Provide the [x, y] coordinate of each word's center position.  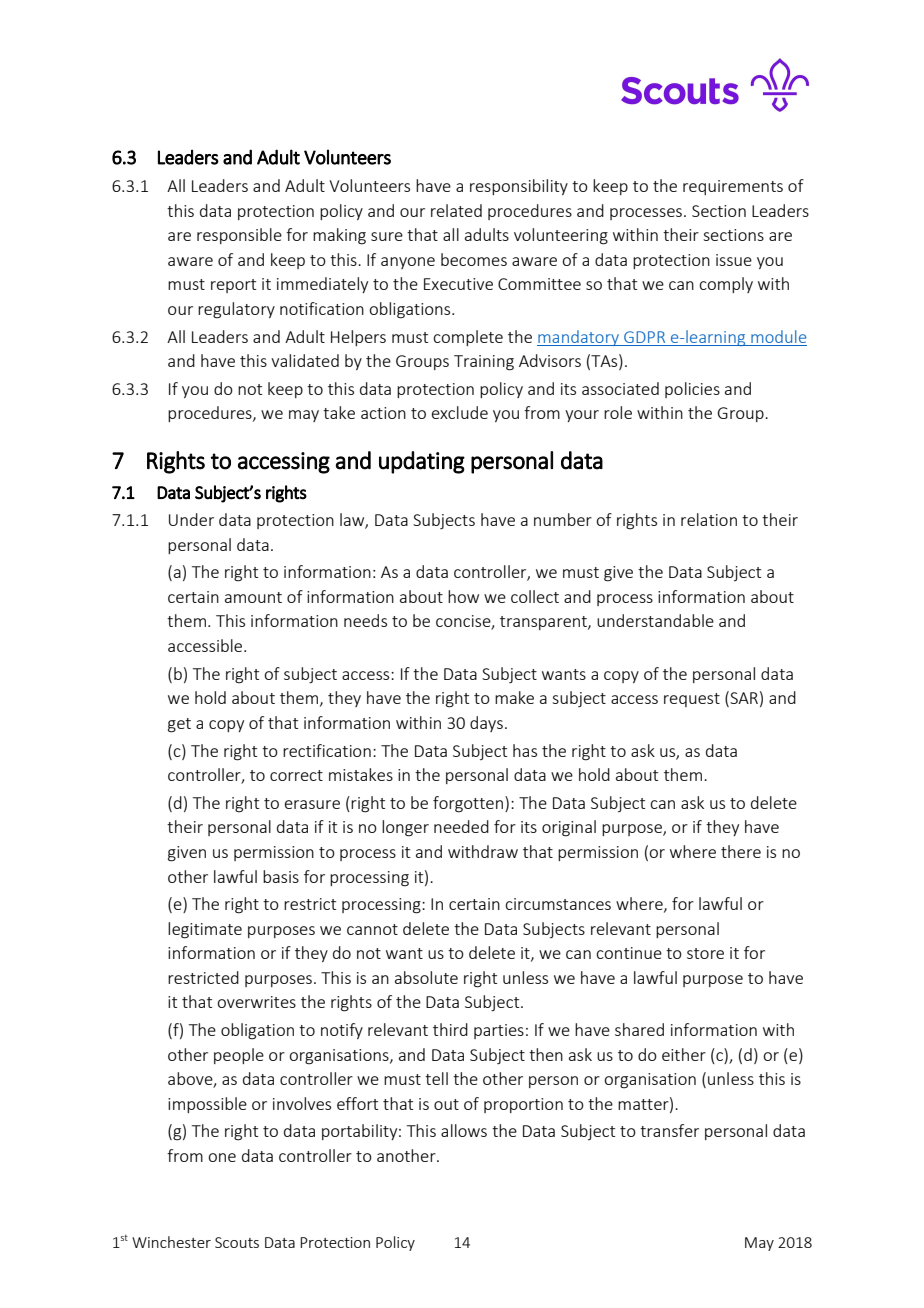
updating [422, 462]
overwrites [256, 1002]
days [486, 724]
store [705, 953]
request [692, 700]
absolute [426, 977]
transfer [669, 1130]
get [179, 725]
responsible [239, 236]
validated [305, 360]
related [456, 210]
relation [709, 519]
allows [464, 1130]
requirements [733, 187]
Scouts [237, 1242]
